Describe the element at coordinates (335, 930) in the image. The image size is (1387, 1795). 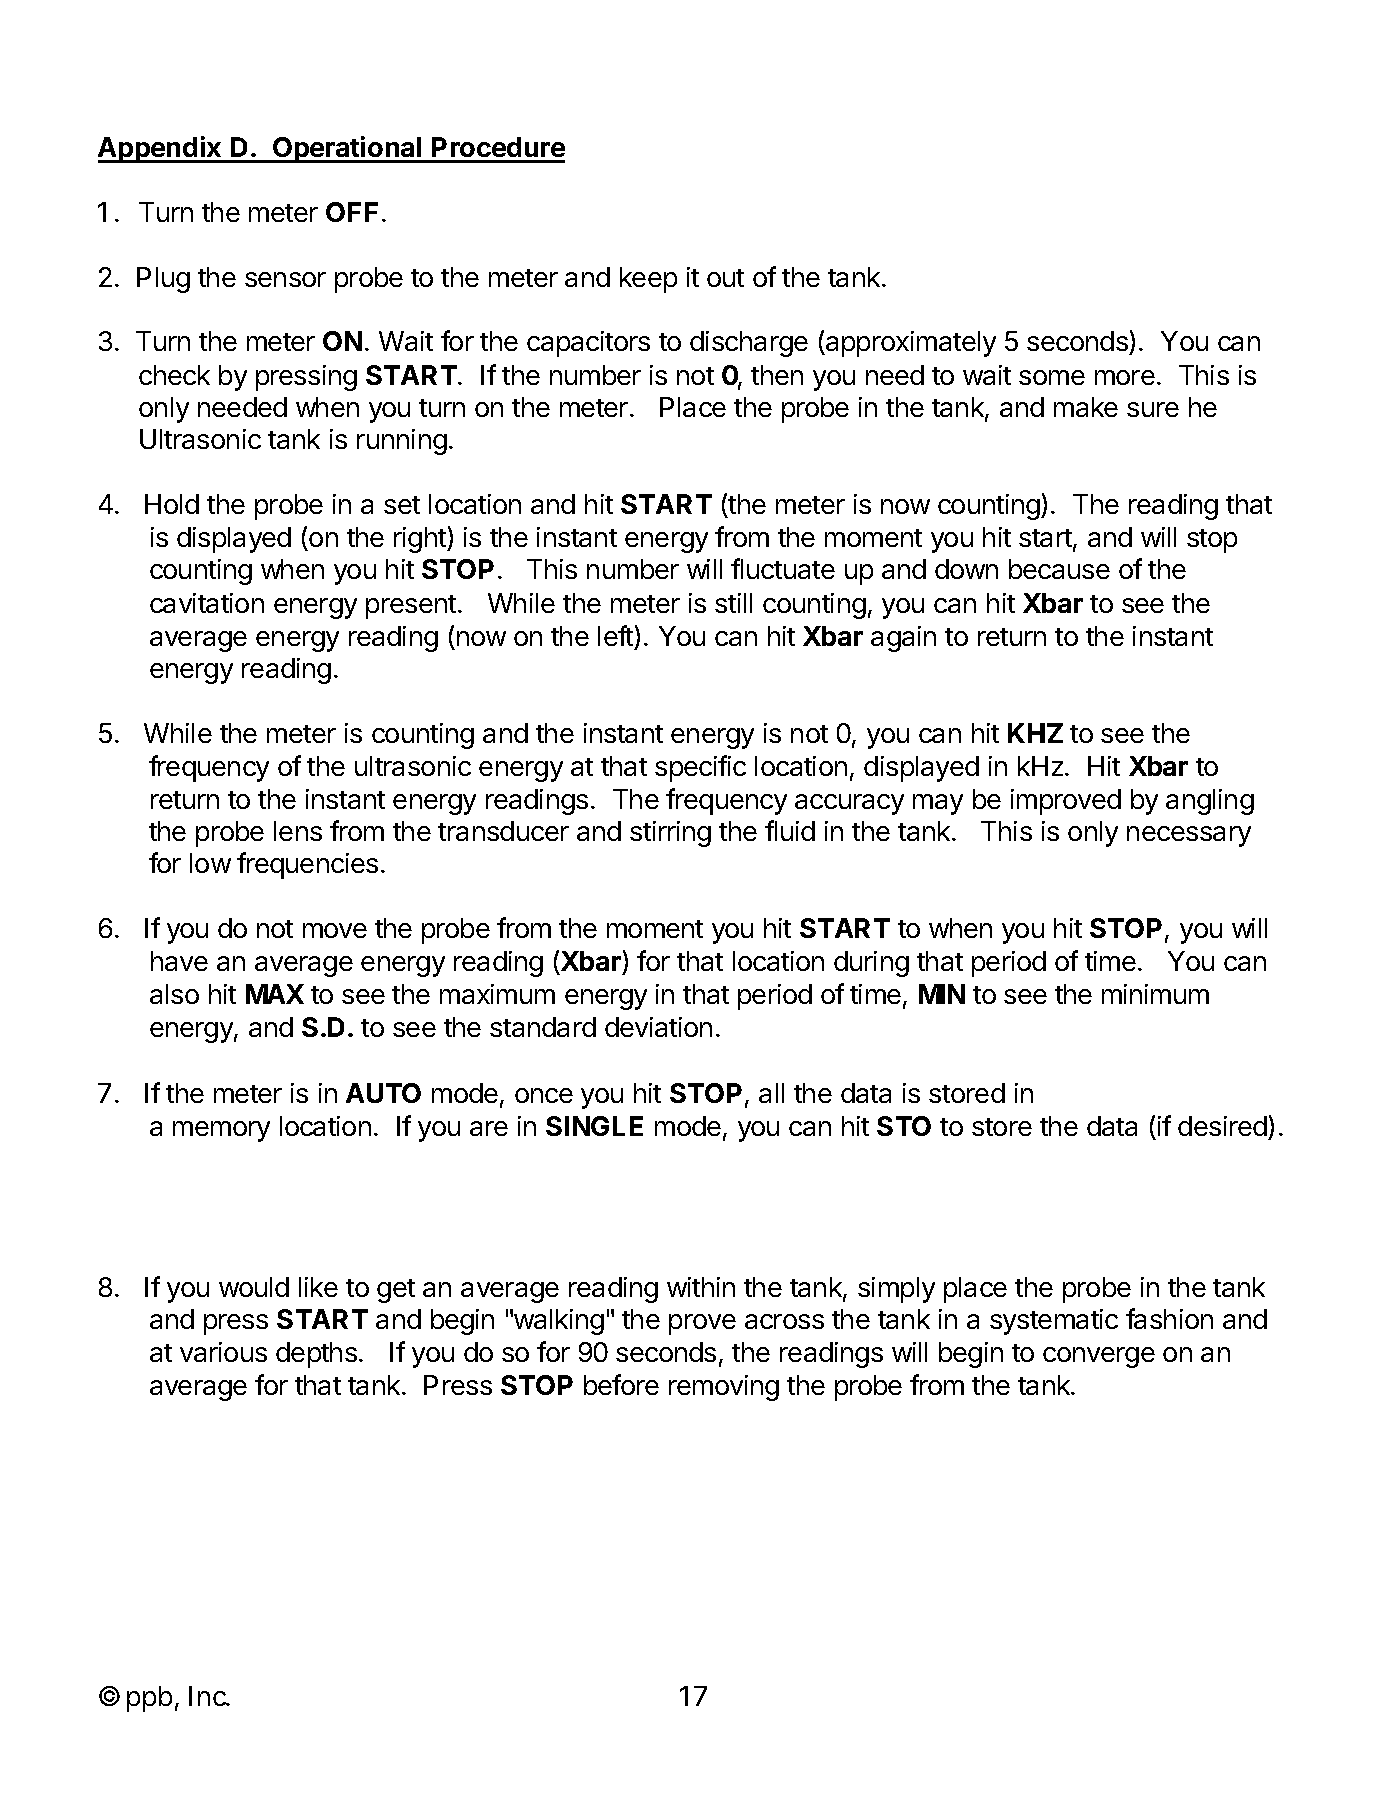
I see `move` at that location.
